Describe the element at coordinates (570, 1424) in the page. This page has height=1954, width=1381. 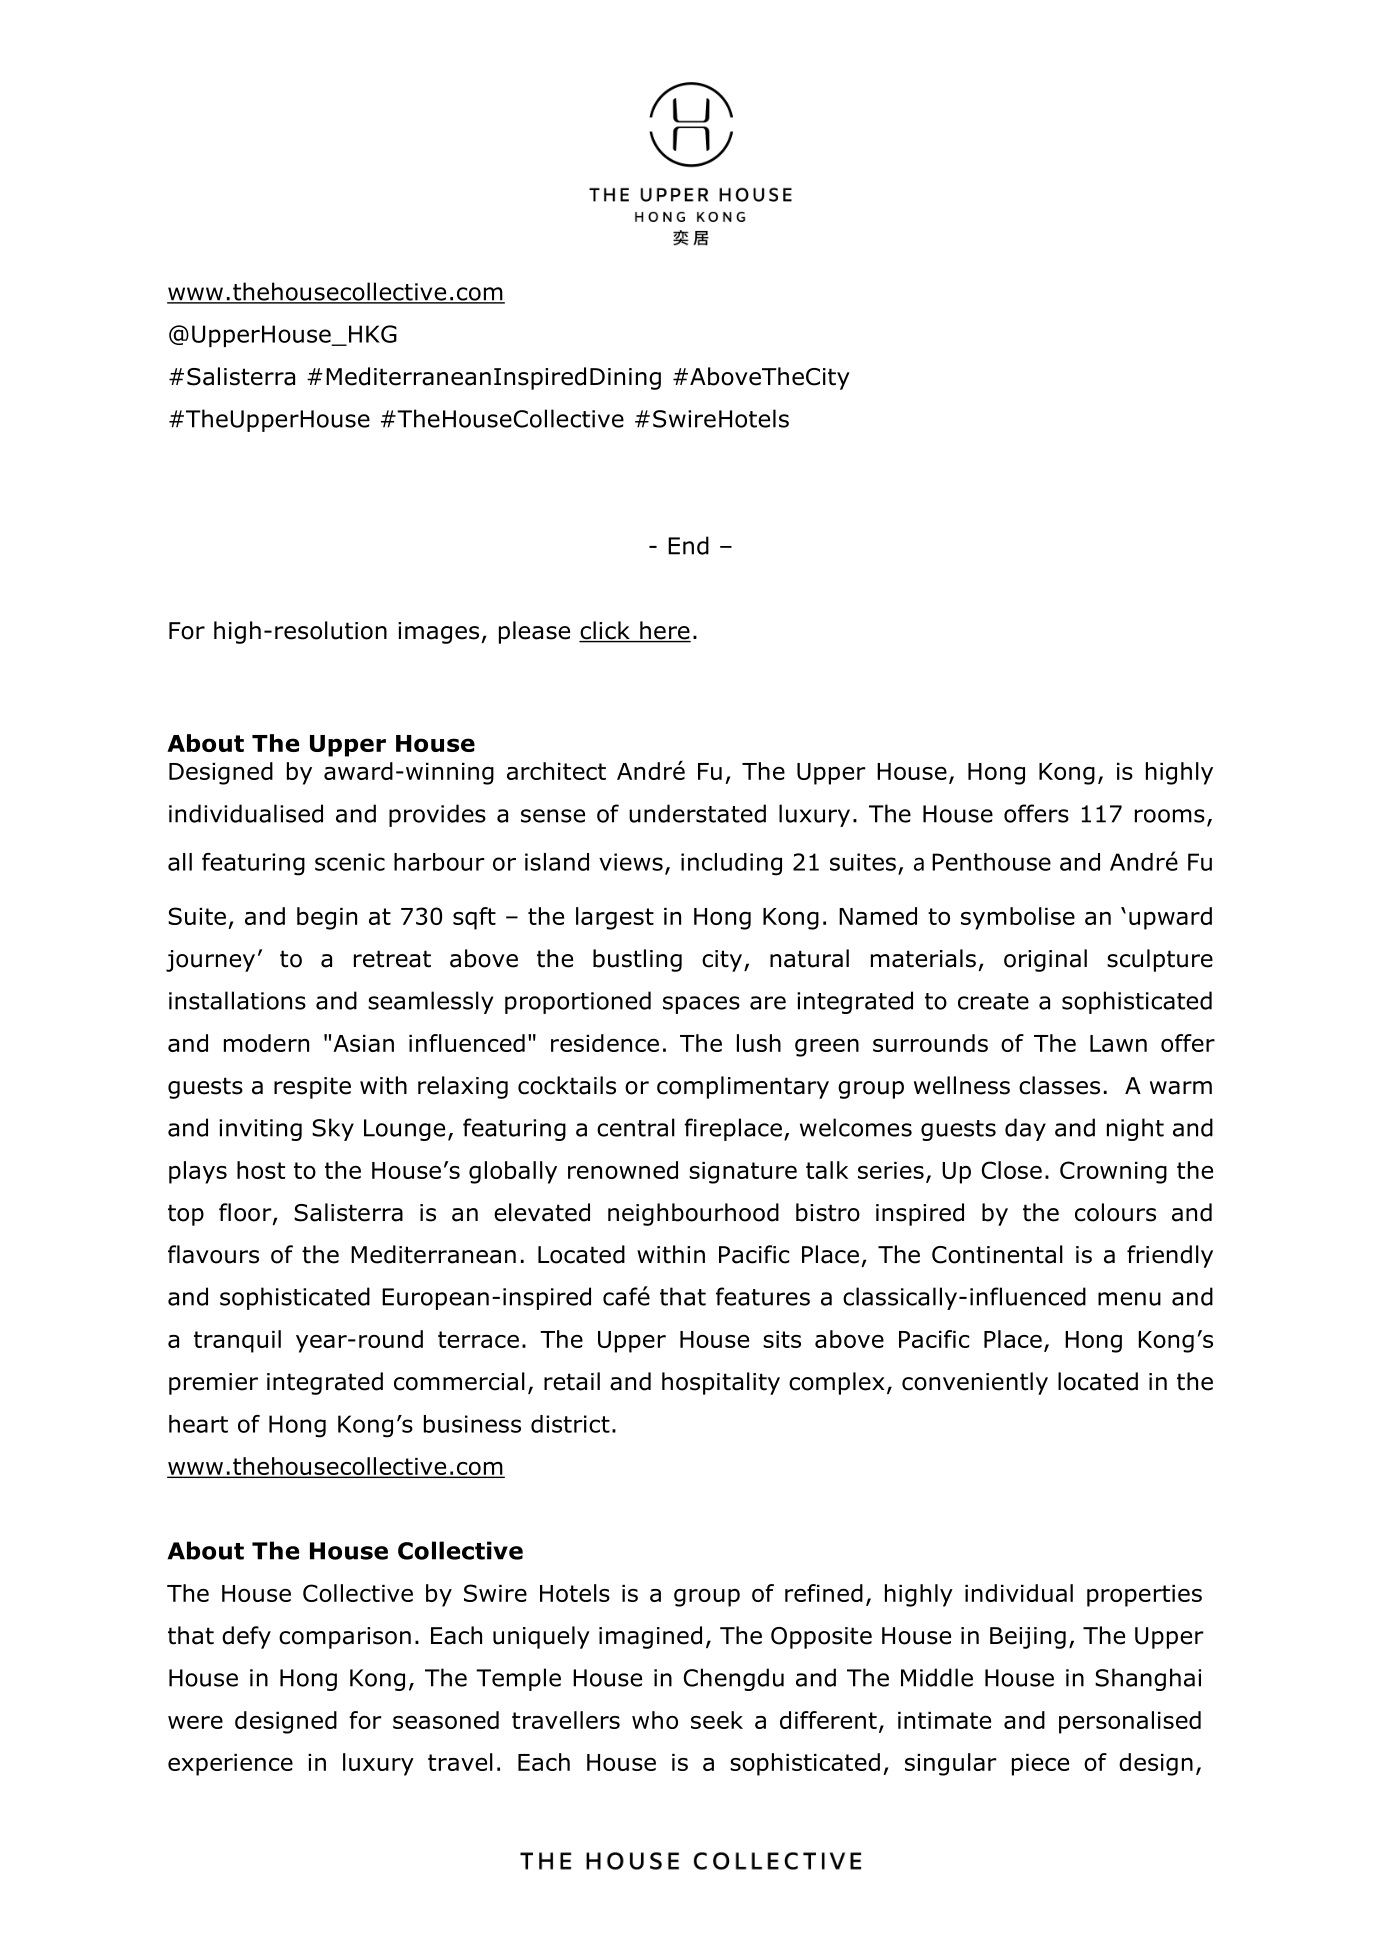
I see `district` at that location.
